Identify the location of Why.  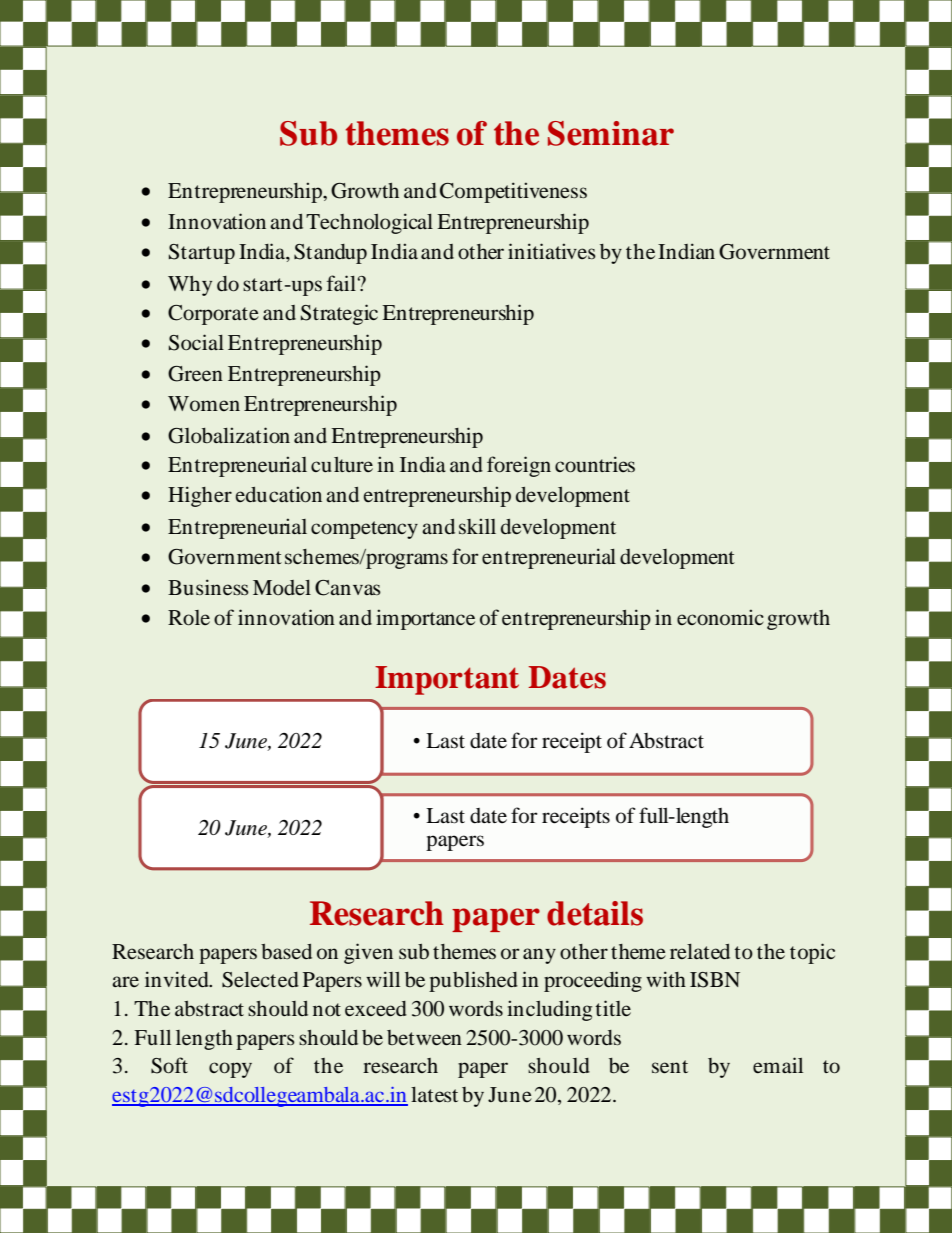
(190, 286).
